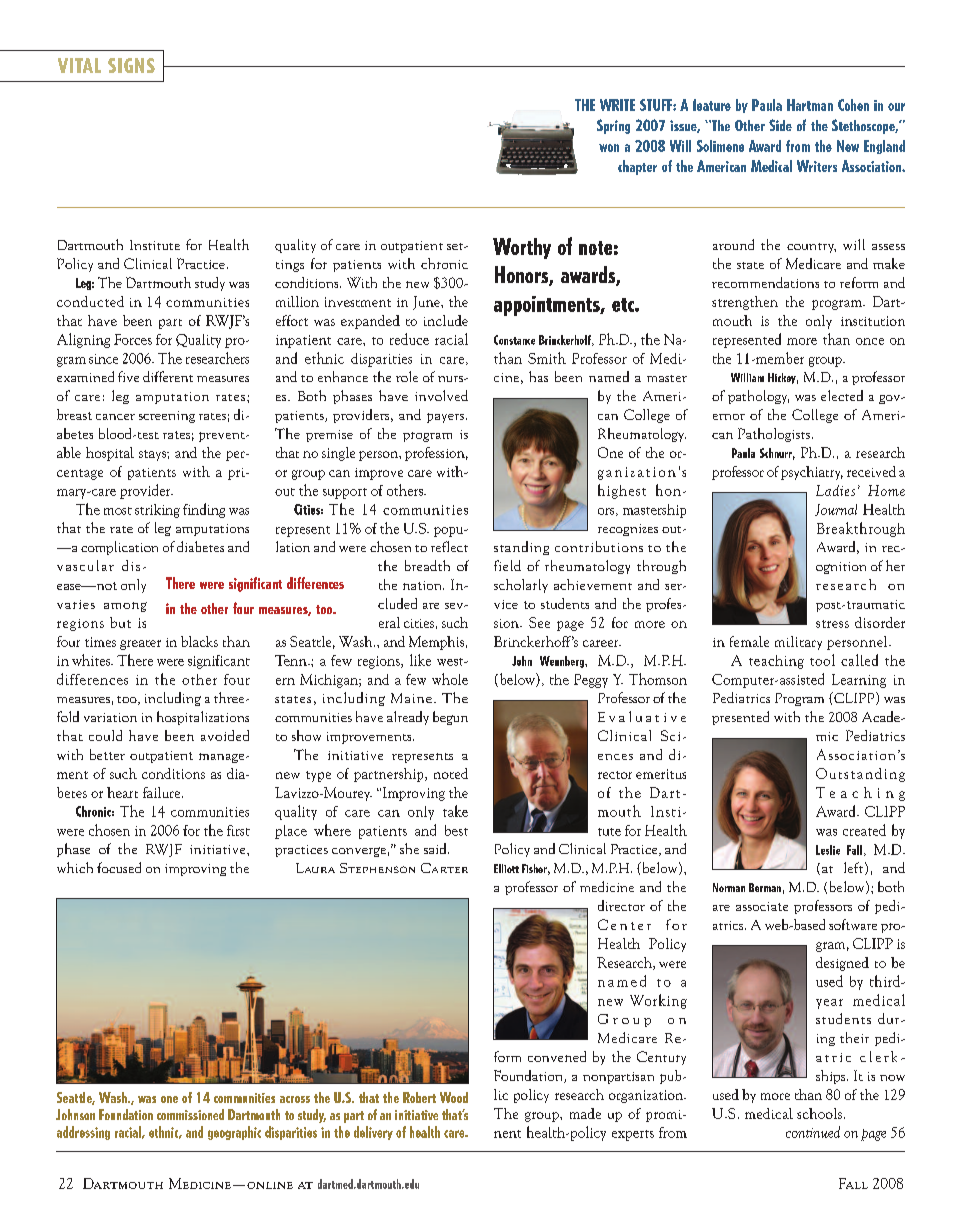 The height and width of the screenshot is (1232, 962). What do you see at coordinates (167, 417) in the screenshot?
I see `screening` at bounding box center [167, 417].
